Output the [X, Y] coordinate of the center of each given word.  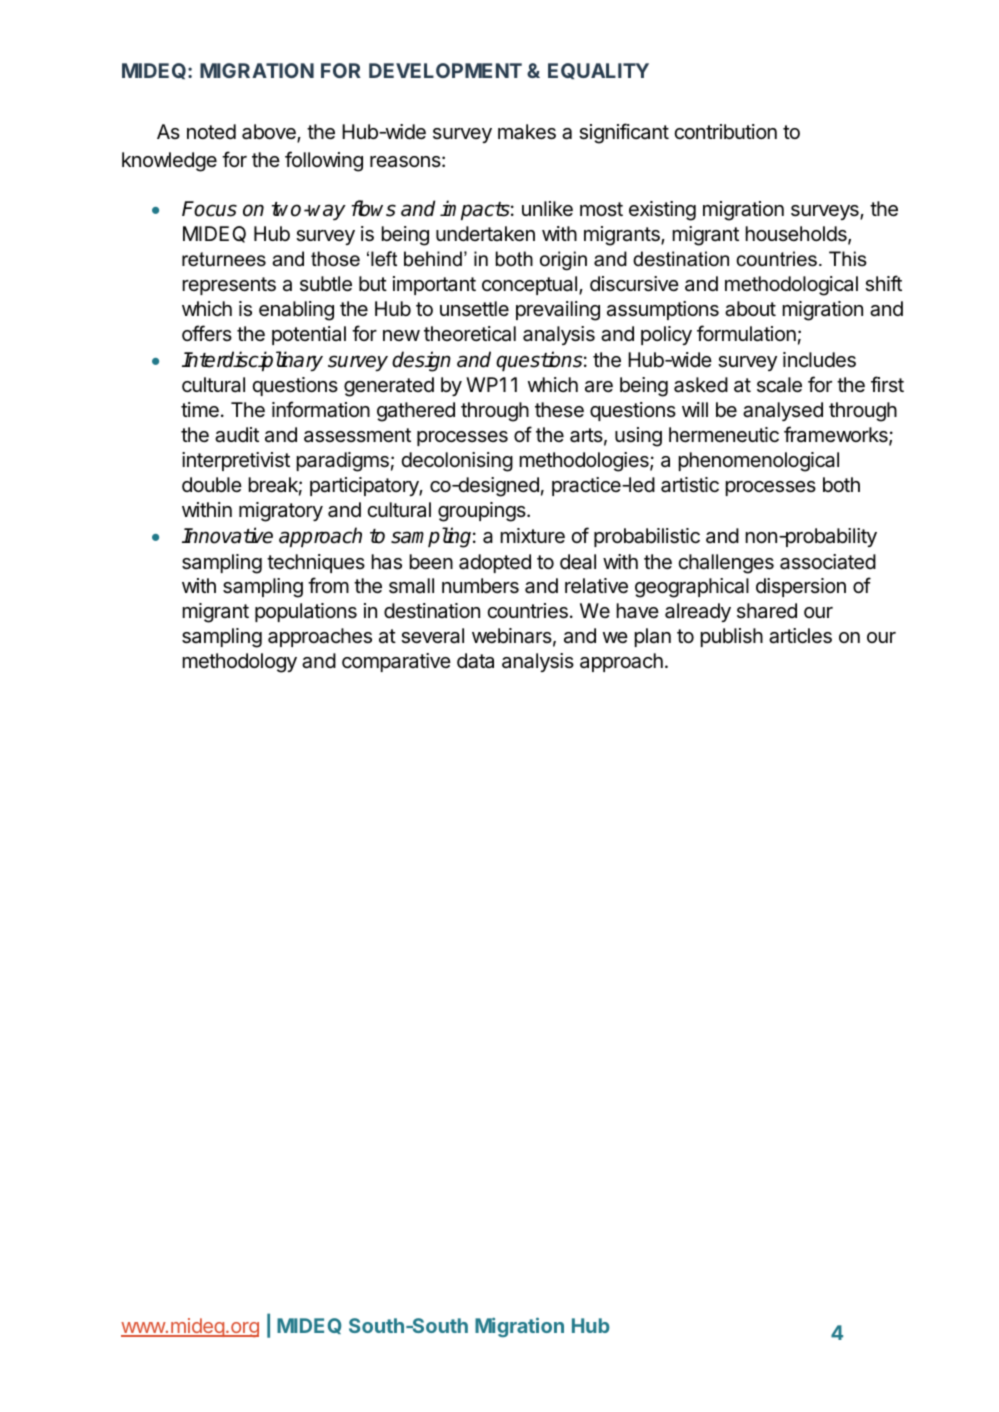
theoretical [470, 334]
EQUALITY [598, 71]
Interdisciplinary [252, 361]
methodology [240, 663]
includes [819, 360]
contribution [725, 131]
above [270, 133]
